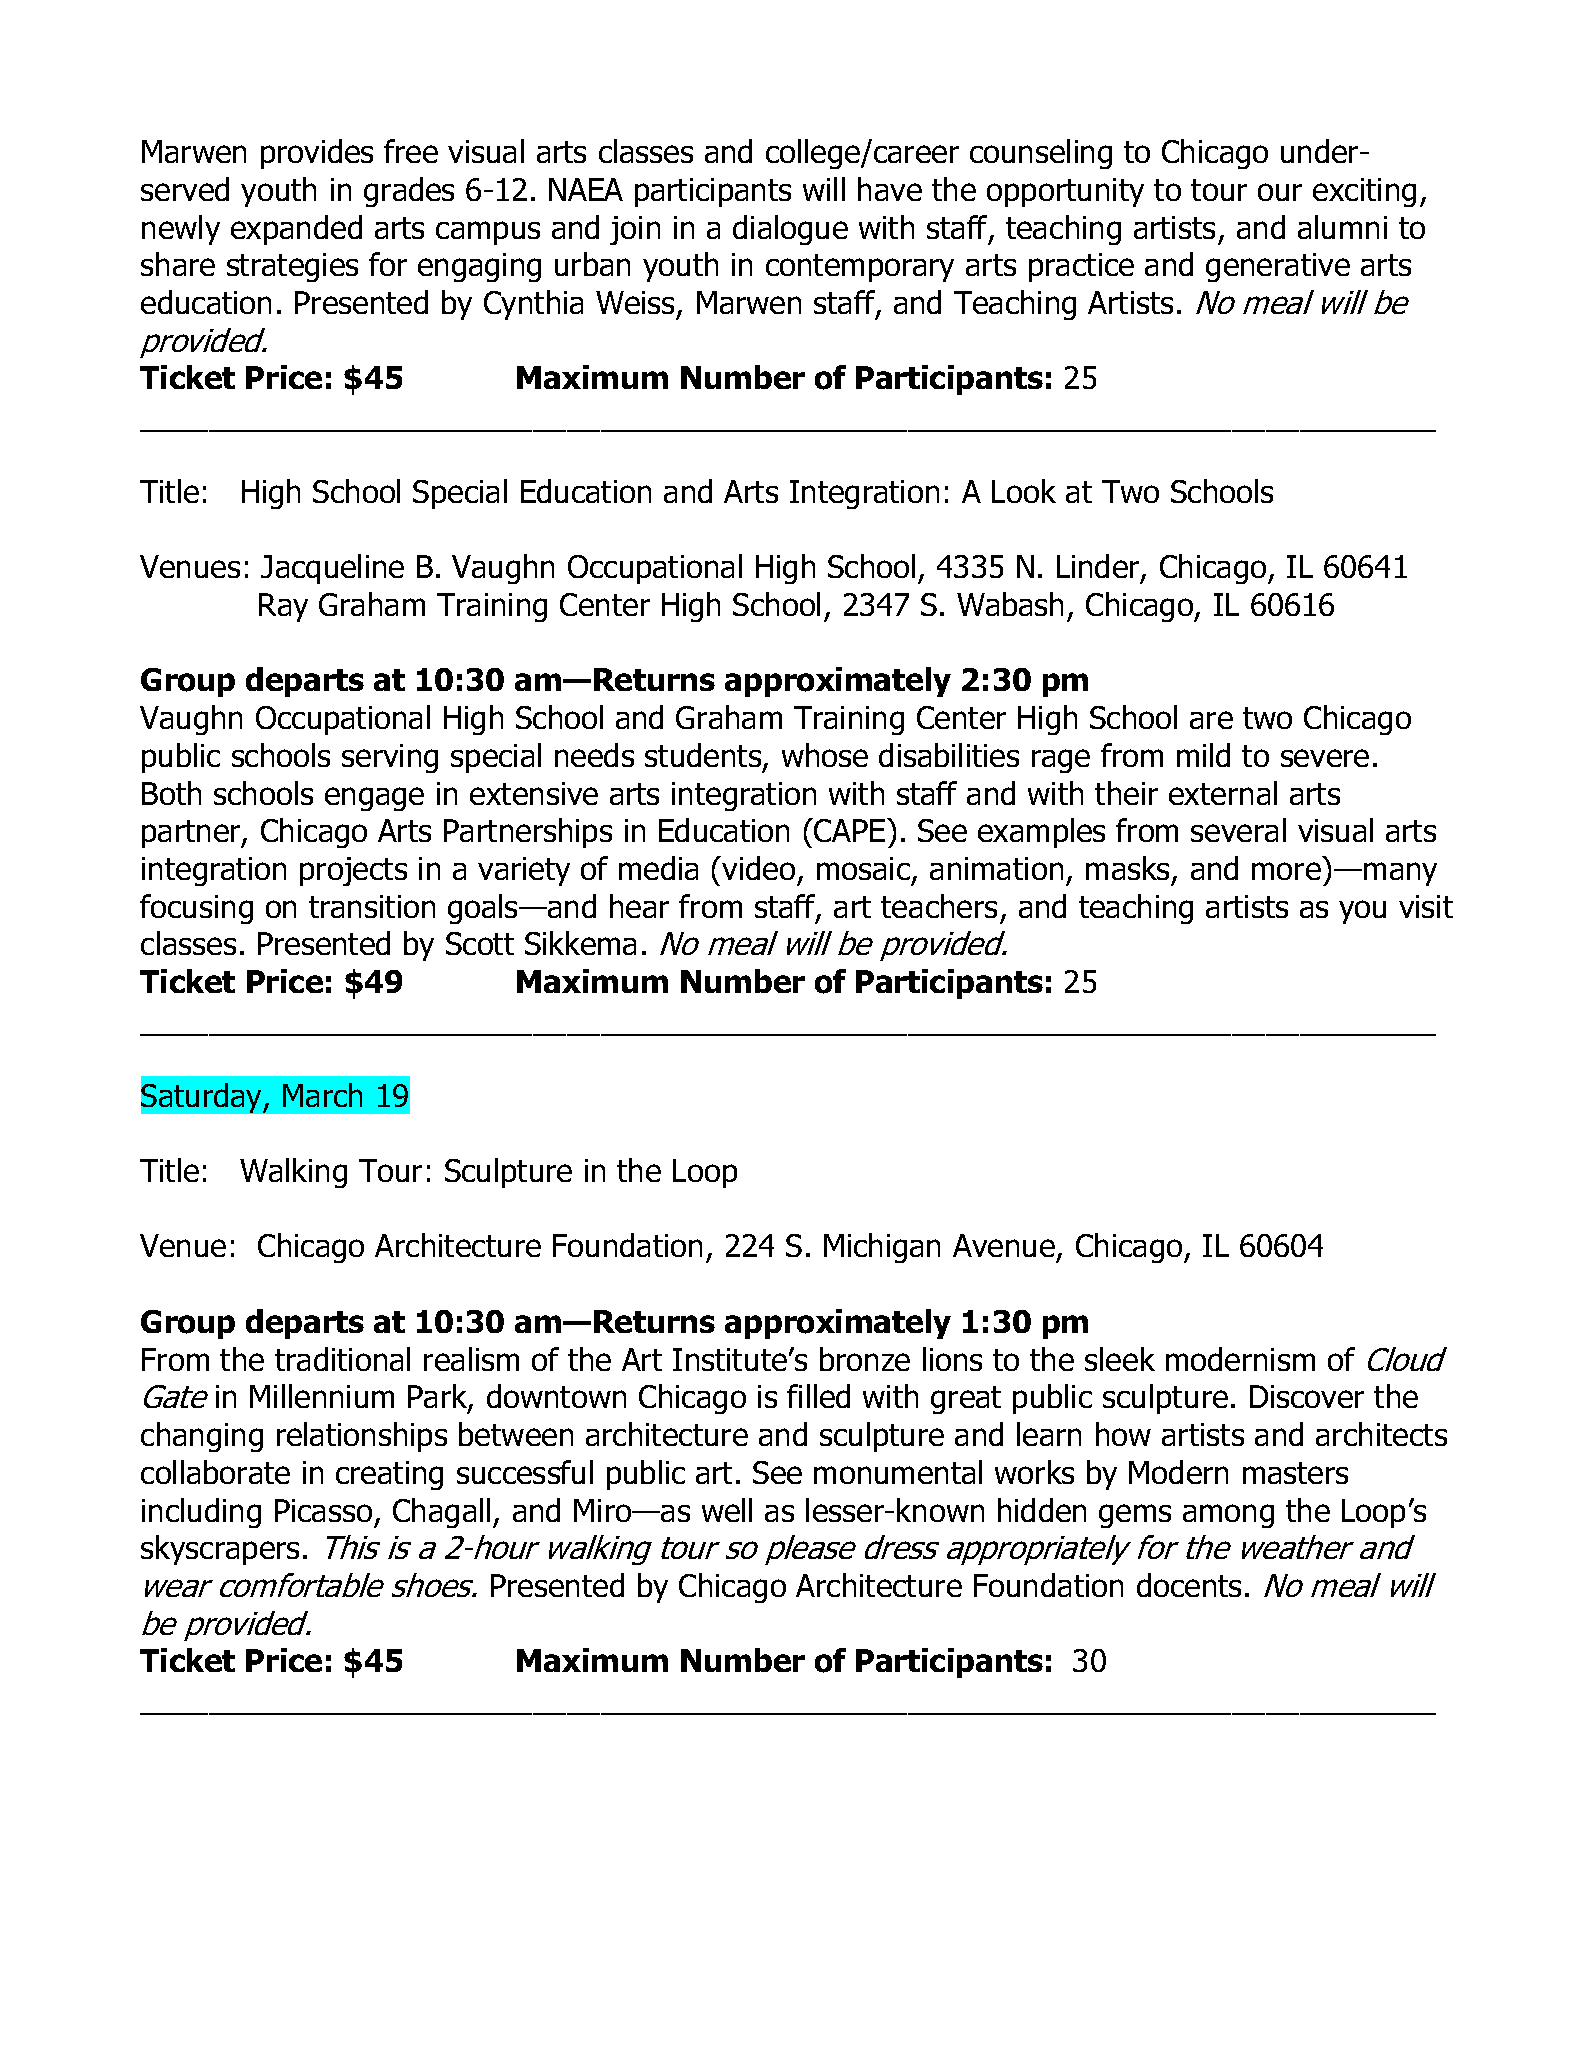 Image resolution: width=1594 pixels, height=2063 pixels. Describe the element at coordinates (1010, 604) in the document. I see `Wabash` at that location.
